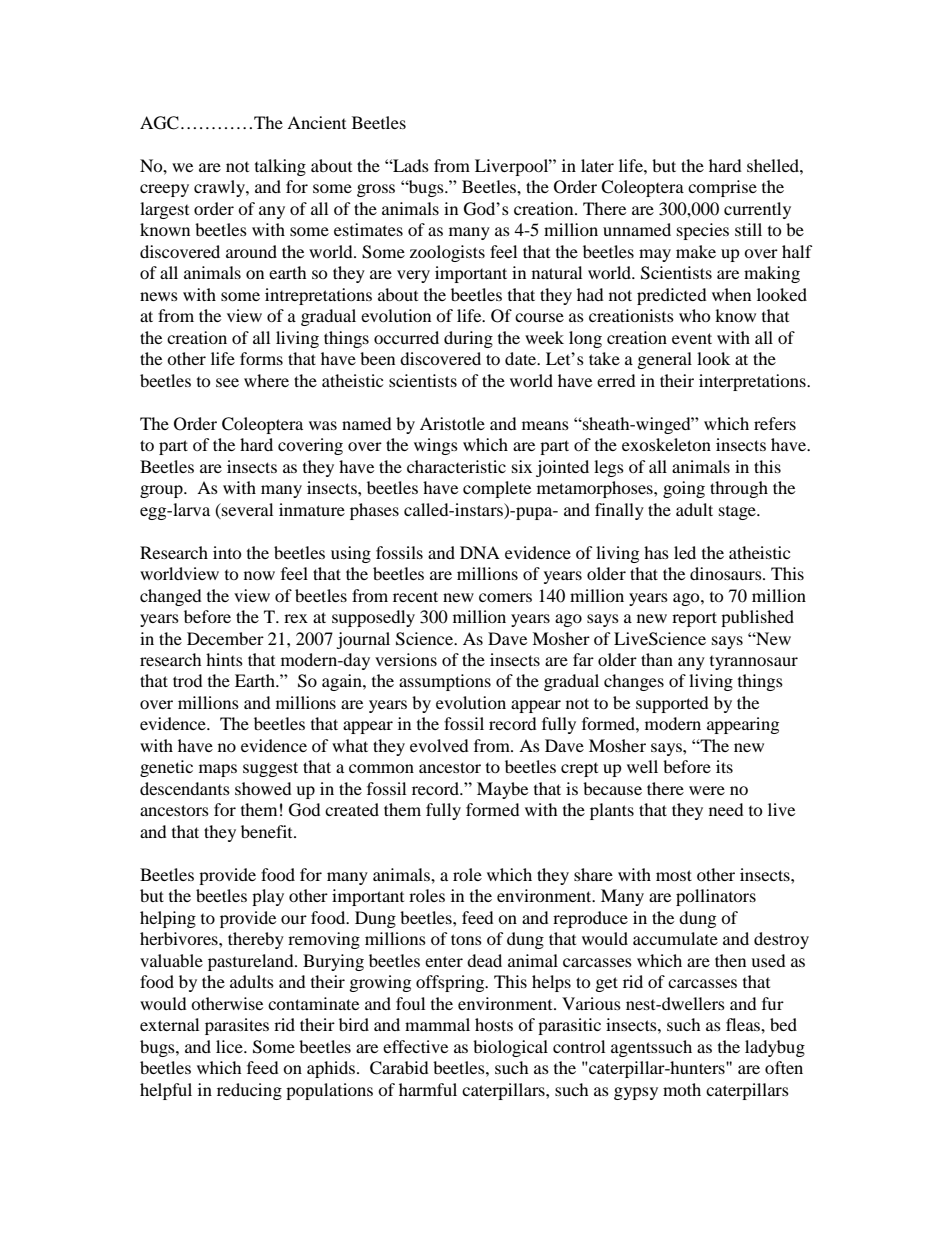  Describe the element at coordinates (246, 509) in the document. I see `several` at that location.
